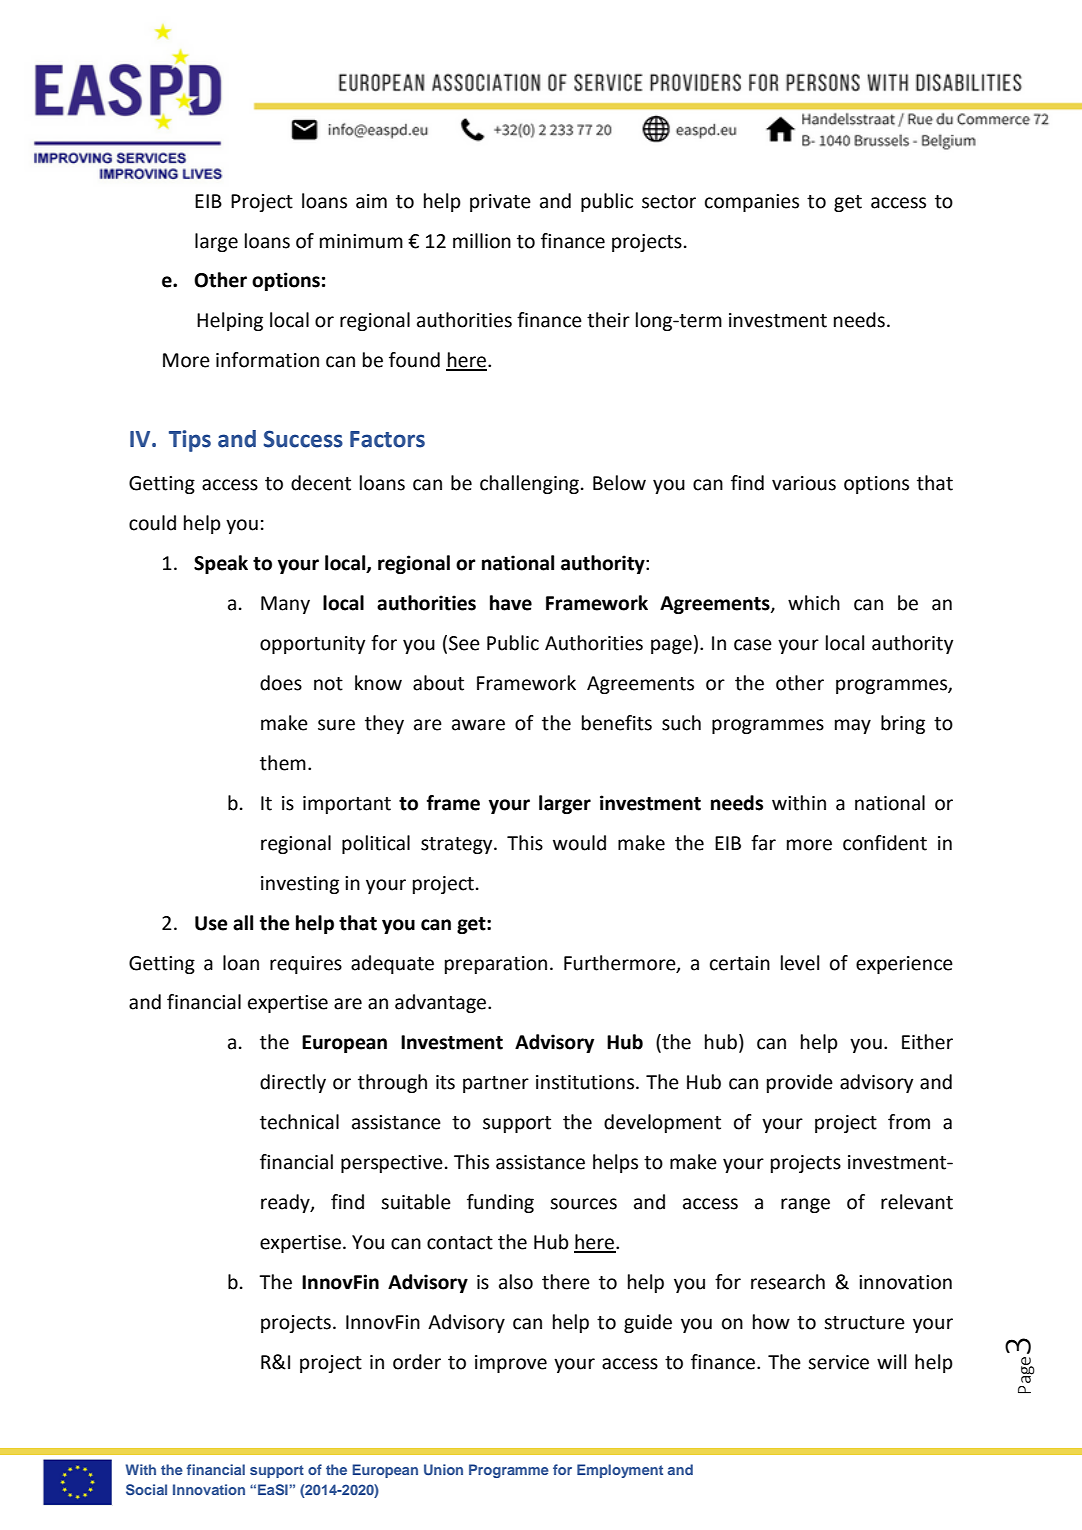 The height and width of the document is (1530, 1082). Describe the element at coordinates (529, 484) in the document. I see `challenging` at that location.
